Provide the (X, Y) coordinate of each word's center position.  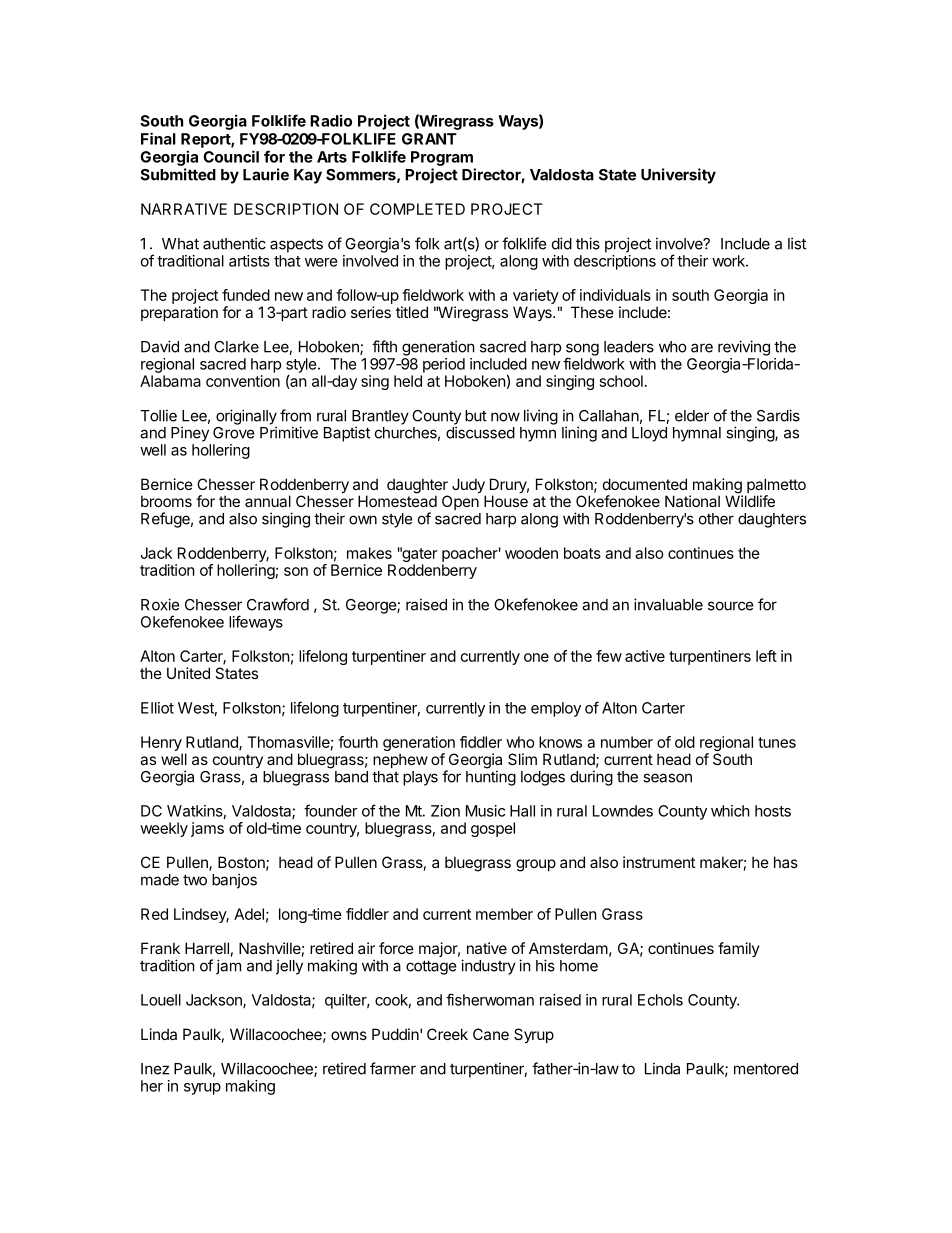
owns (349, 1035)
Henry (162, 745)
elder (692, 416)
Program (442, 158)
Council (231, 156)
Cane (491, 1034)
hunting (491, 778)
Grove (234, 431)
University (678, 176)
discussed (480, 432)
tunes (777, 742)
